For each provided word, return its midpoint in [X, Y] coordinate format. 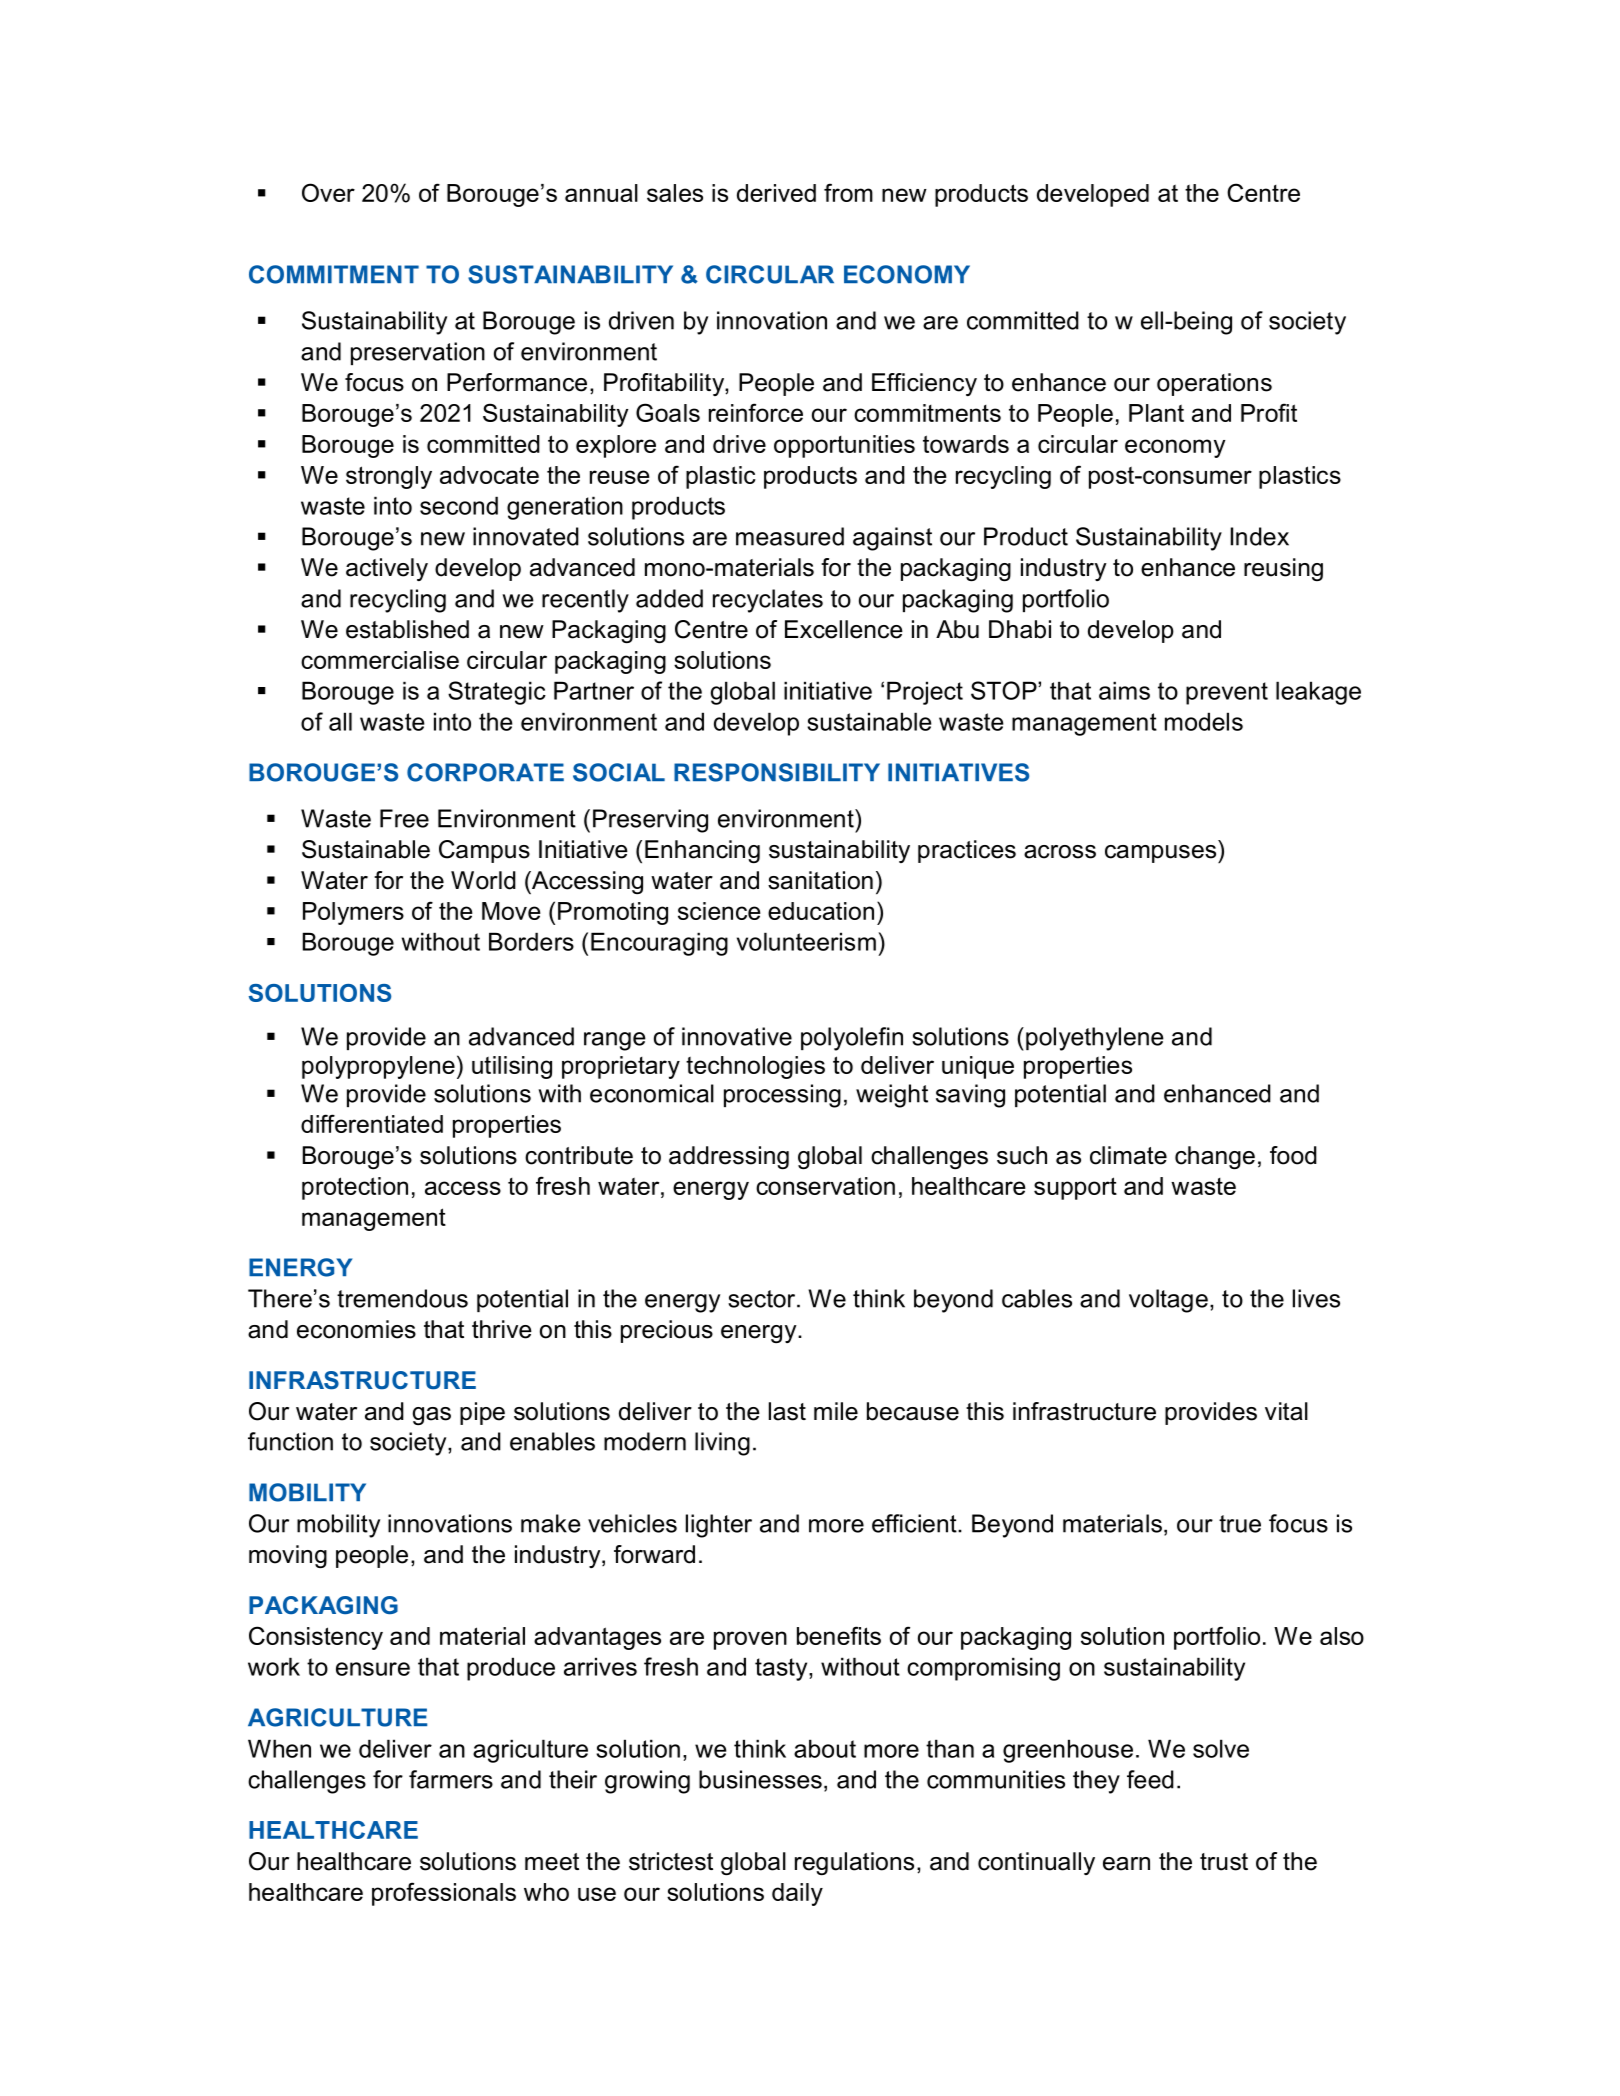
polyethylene [1095, 1039]
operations [1214, 384]
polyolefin [852, 1039]
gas [432, 1416]
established [407, 629]
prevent [1227, 693]
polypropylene [378, 1067]
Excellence [844, 629]
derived [776, 193]
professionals [444, 1894]
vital [1286, 1411]
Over [328, 192]
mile [836, 1411]
